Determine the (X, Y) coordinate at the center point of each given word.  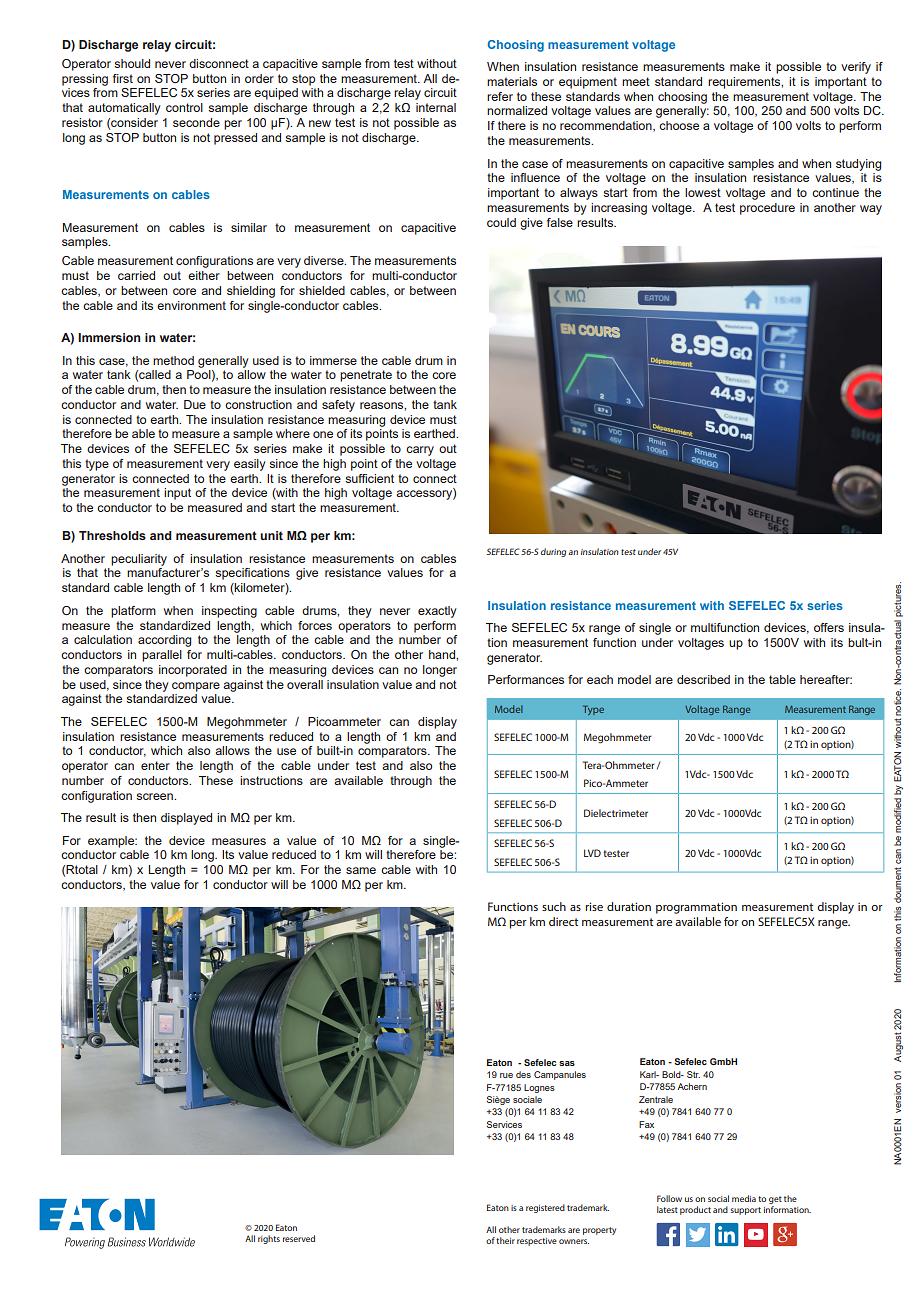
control (184, 107)
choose (679, 125)
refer (500, 96)
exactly (437, 612)
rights (269, 1239)
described (703, 679)
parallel (162, 656)
